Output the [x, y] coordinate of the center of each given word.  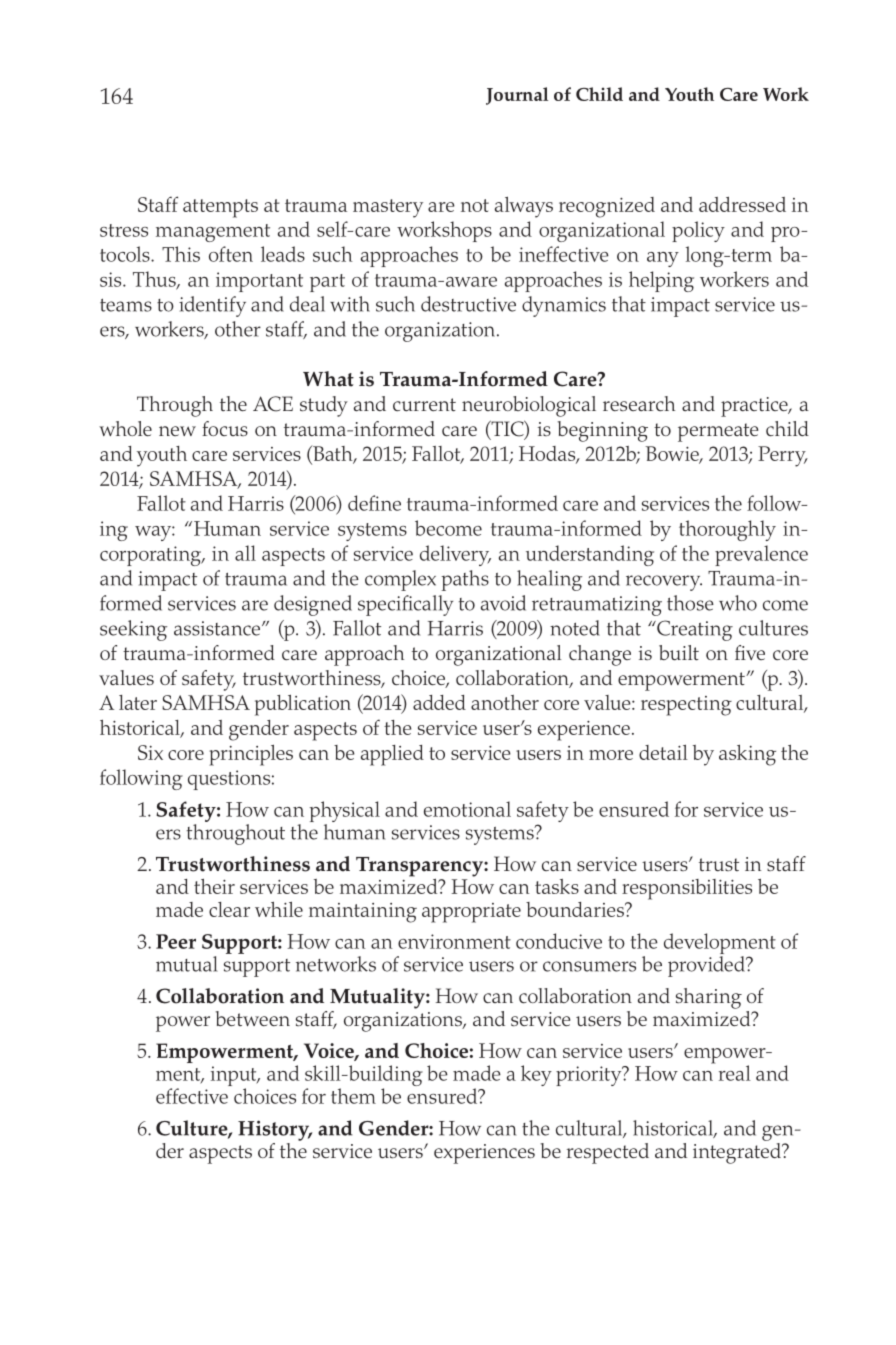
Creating [694, 630]
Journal [517, 96]
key [536, 1075]
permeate [718, 432]
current [424, 405]
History [275, 1130]
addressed [742, 204]
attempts [220, 208]
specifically [405, 605]
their [214, 886]
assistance [218, 628]
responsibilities [687, 889]
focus [225, 428]
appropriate [471, 913]
